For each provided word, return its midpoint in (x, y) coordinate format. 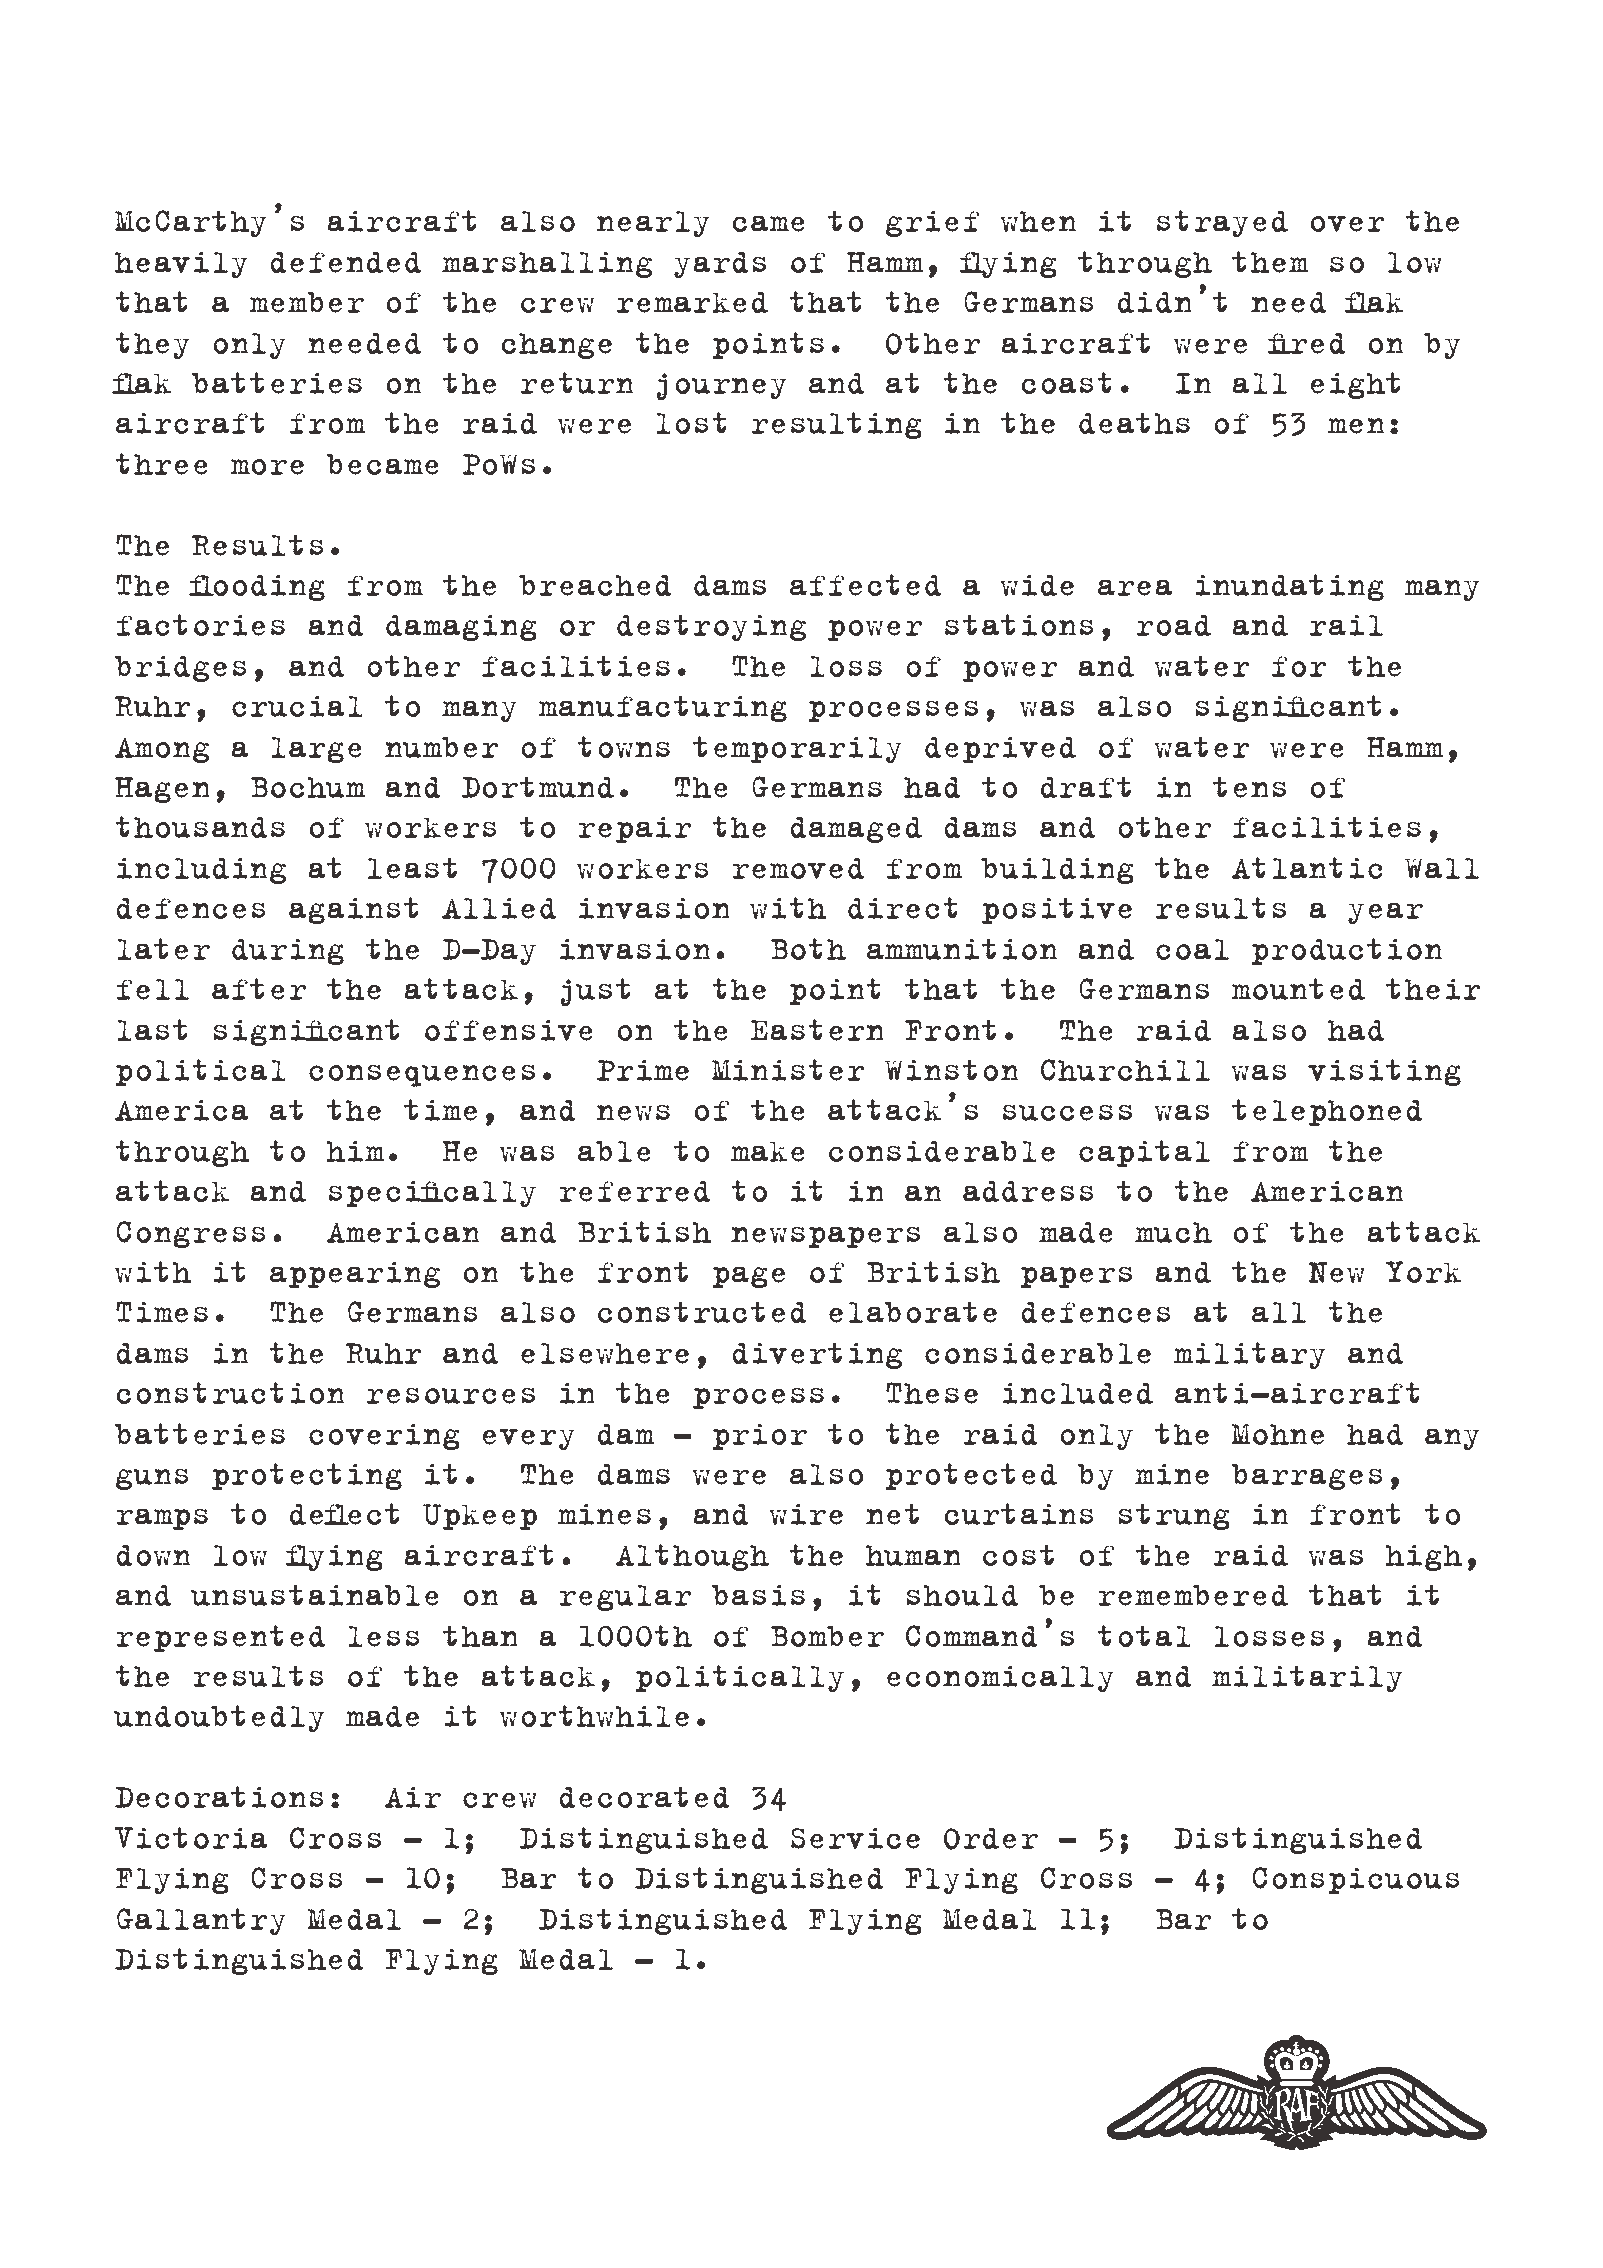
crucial (297, 706)
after (259, 989)
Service (855, 1838)
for (1299, 666)
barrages (1307, 1477)
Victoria (191, 1838)
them (1270, 262)
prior (759, 1437)
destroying (711, 628)
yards (720, 265)
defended (345, 262)
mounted (1298, 989)
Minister (788, 1070)
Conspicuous (1356, 1880)
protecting (307, 1477)
